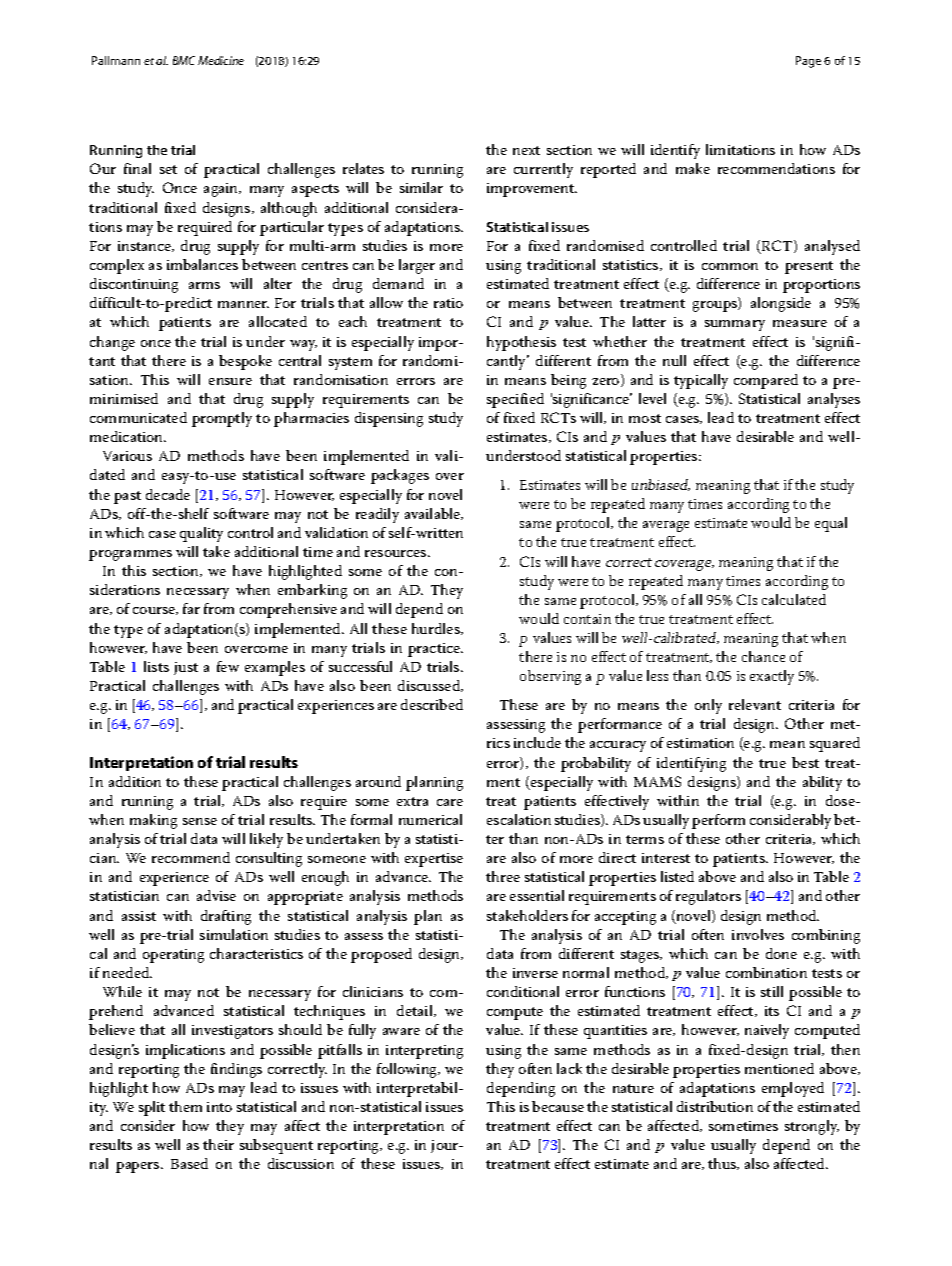 This image has width=952, height=1266. Describe the element at coordinates (503, 876) in the image. I see `three` at that location.
